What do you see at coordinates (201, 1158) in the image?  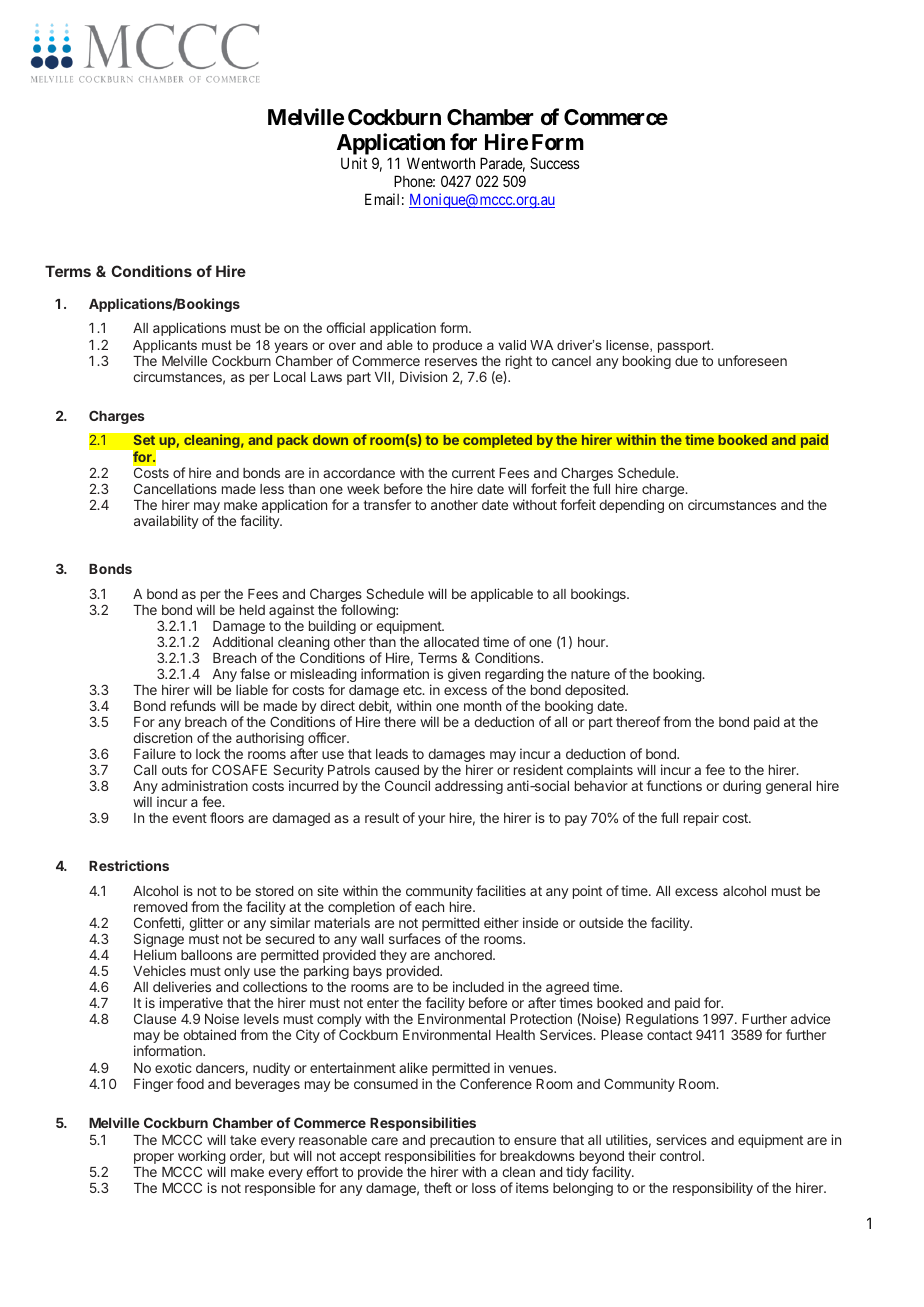 I see `working` at bounding box center [201, 1158].
